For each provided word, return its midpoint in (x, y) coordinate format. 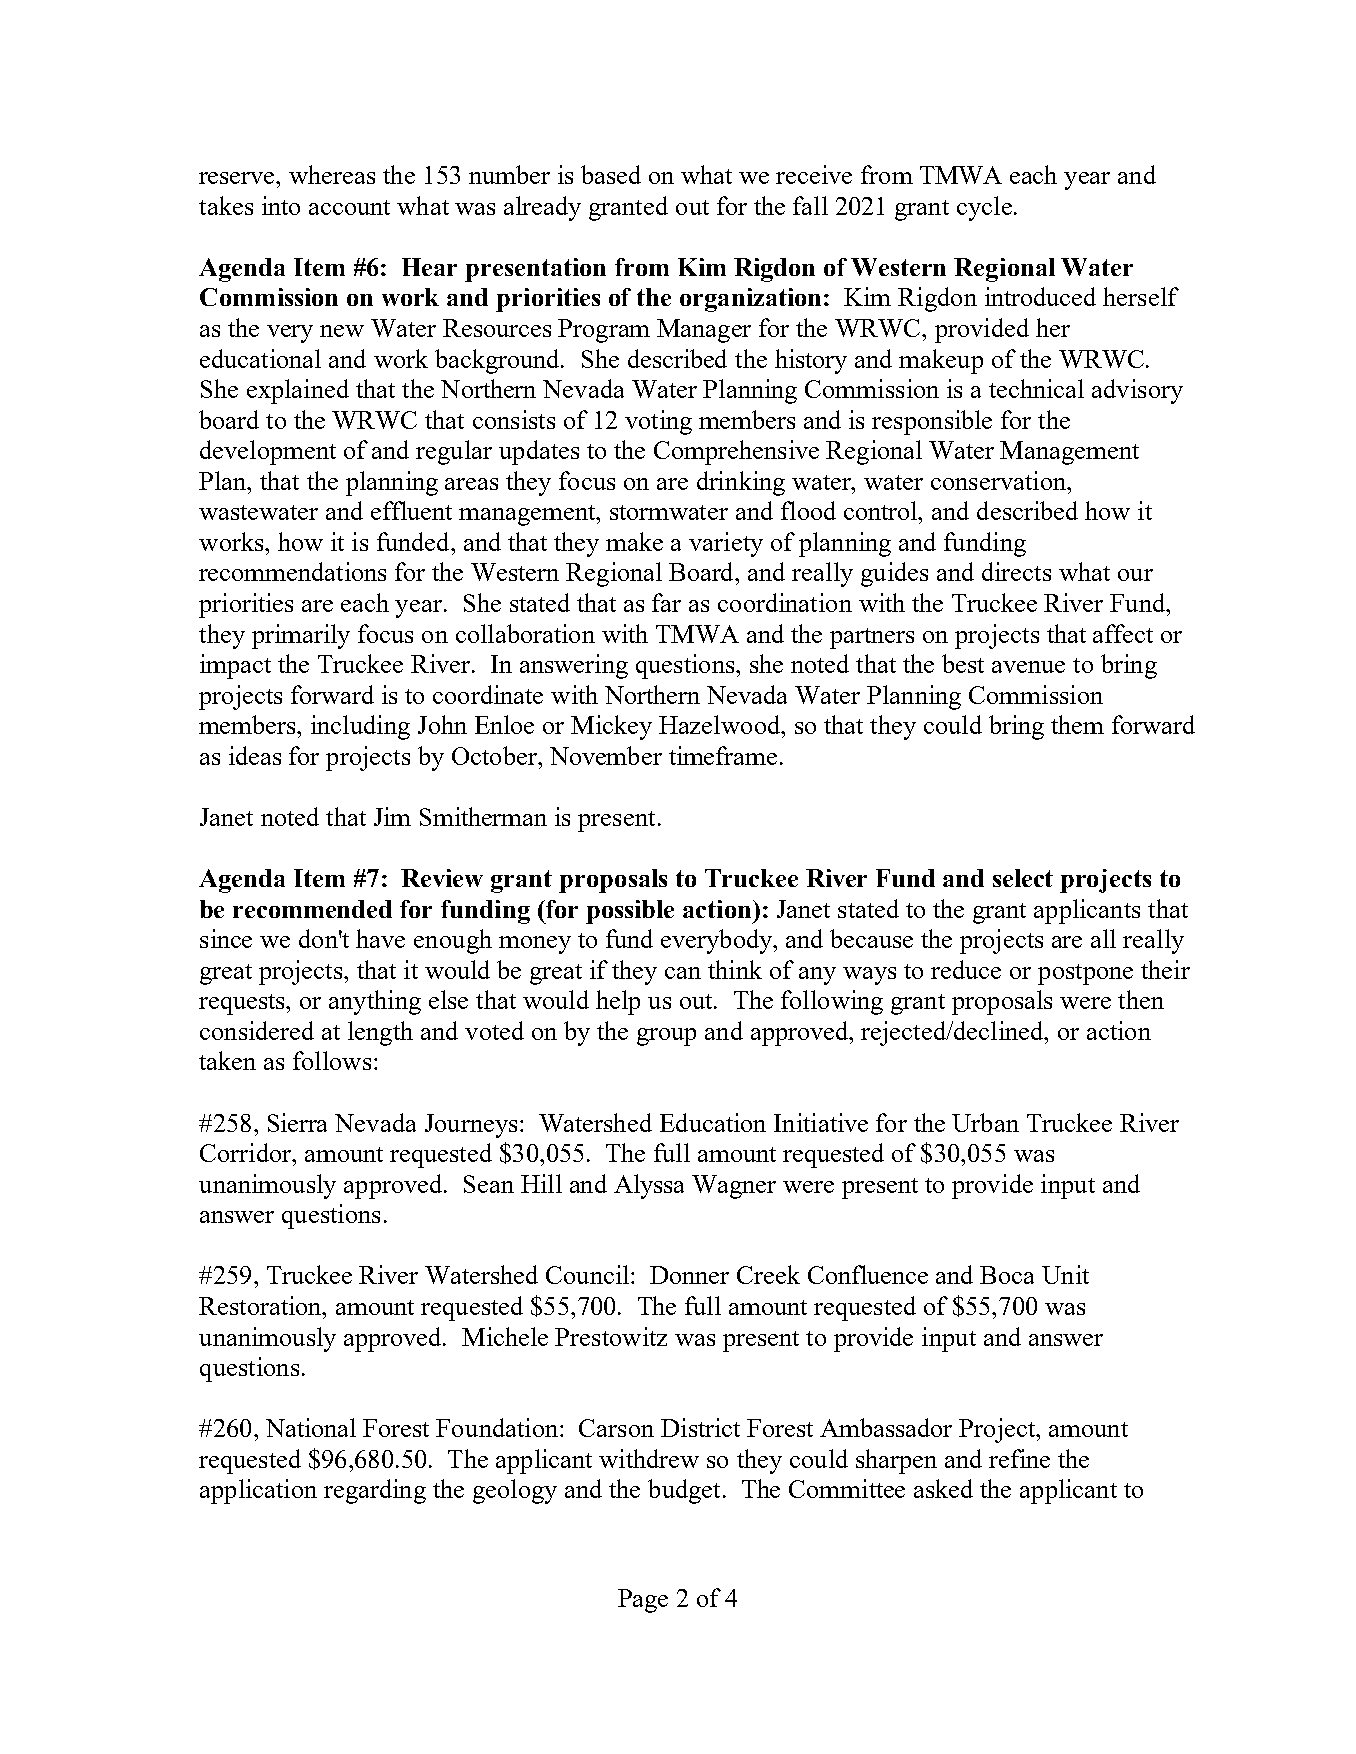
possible (630, 912)
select (1023, 878)
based (611, 174)
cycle (984, 208)
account (349, 207)
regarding (375, 1491)
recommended (312, 909)
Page (643, 1601)
